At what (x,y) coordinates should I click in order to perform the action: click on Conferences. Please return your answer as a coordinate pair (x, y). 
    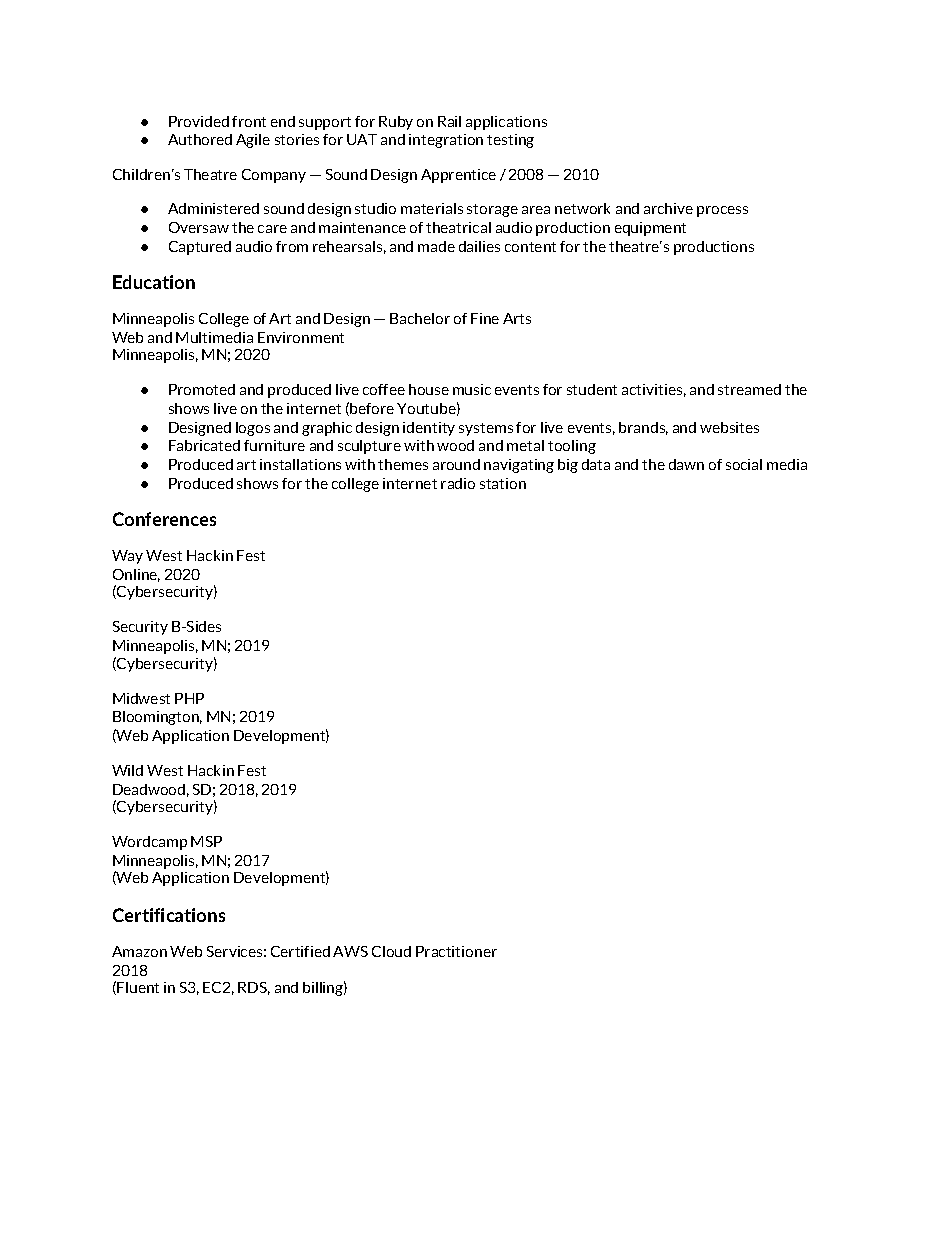
    Looking at the image, I should click on (164, 519).
